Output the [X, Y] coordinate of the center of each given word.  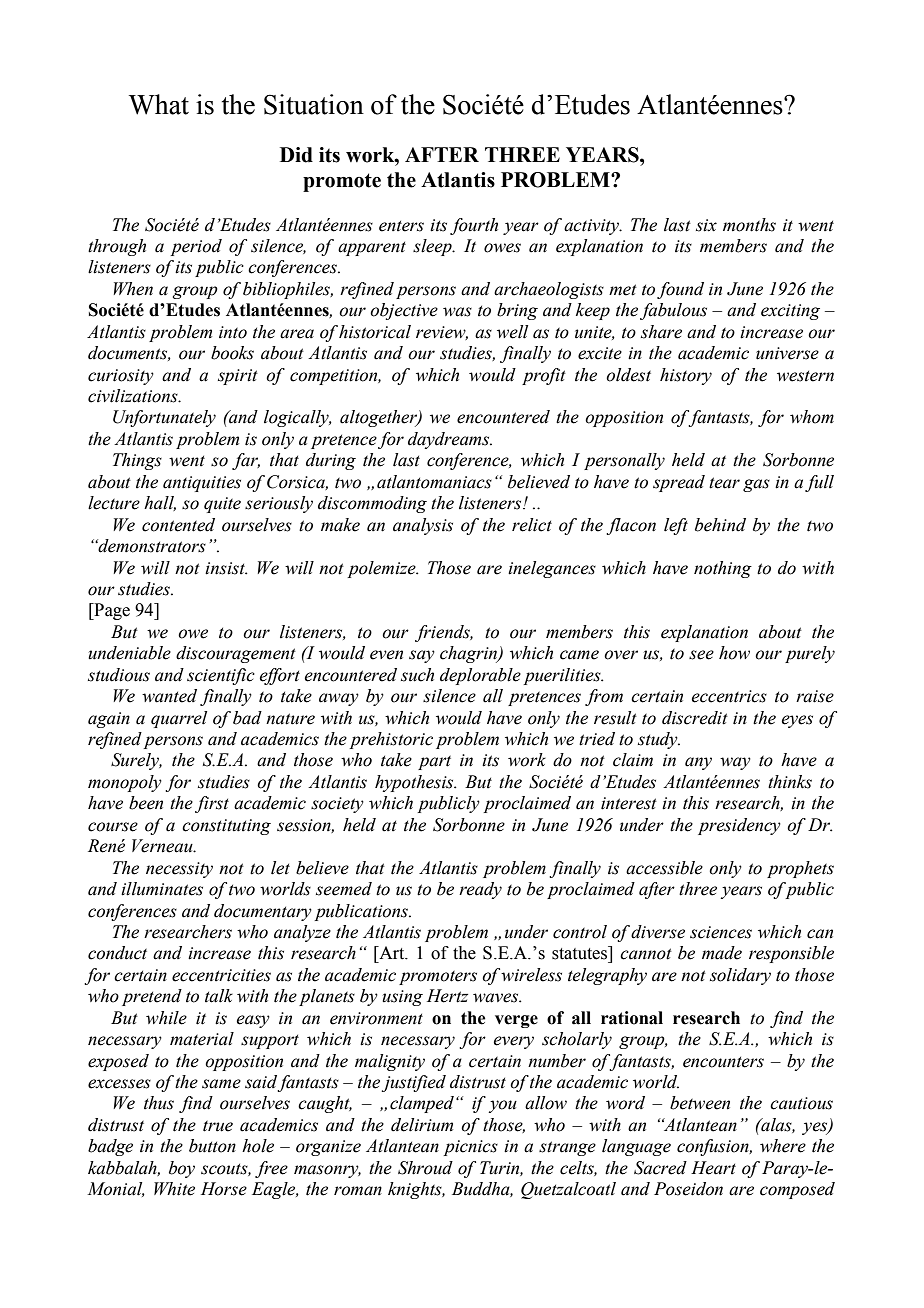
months [749, 225]
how [734, 653]
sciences [721, 932]
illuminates [162, 889]
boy [182, 1169]
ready [480, 890]
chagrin [470, 654]
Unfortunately [164, 418]
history [686, 376]
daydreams [450, 440]
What [159, 104]
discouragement [236, 654]
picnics [470, 1148]
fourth [474, 226]
